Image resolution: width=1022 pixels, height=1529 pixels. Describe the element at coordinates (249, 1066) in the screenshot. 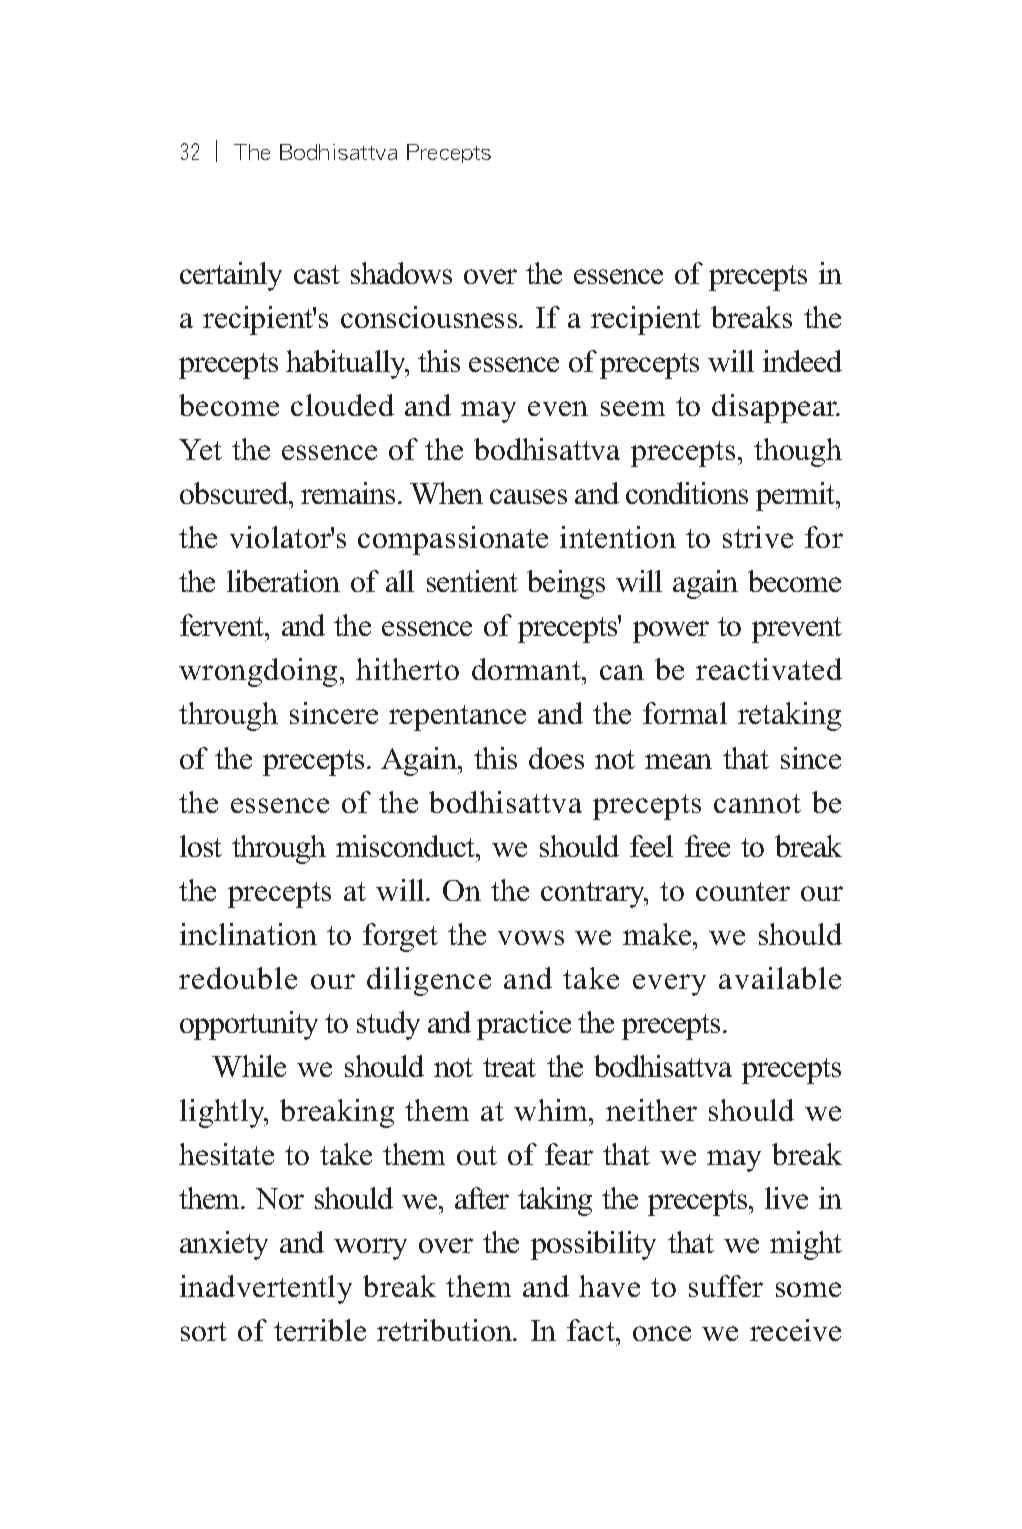

I see `While` at that location.
